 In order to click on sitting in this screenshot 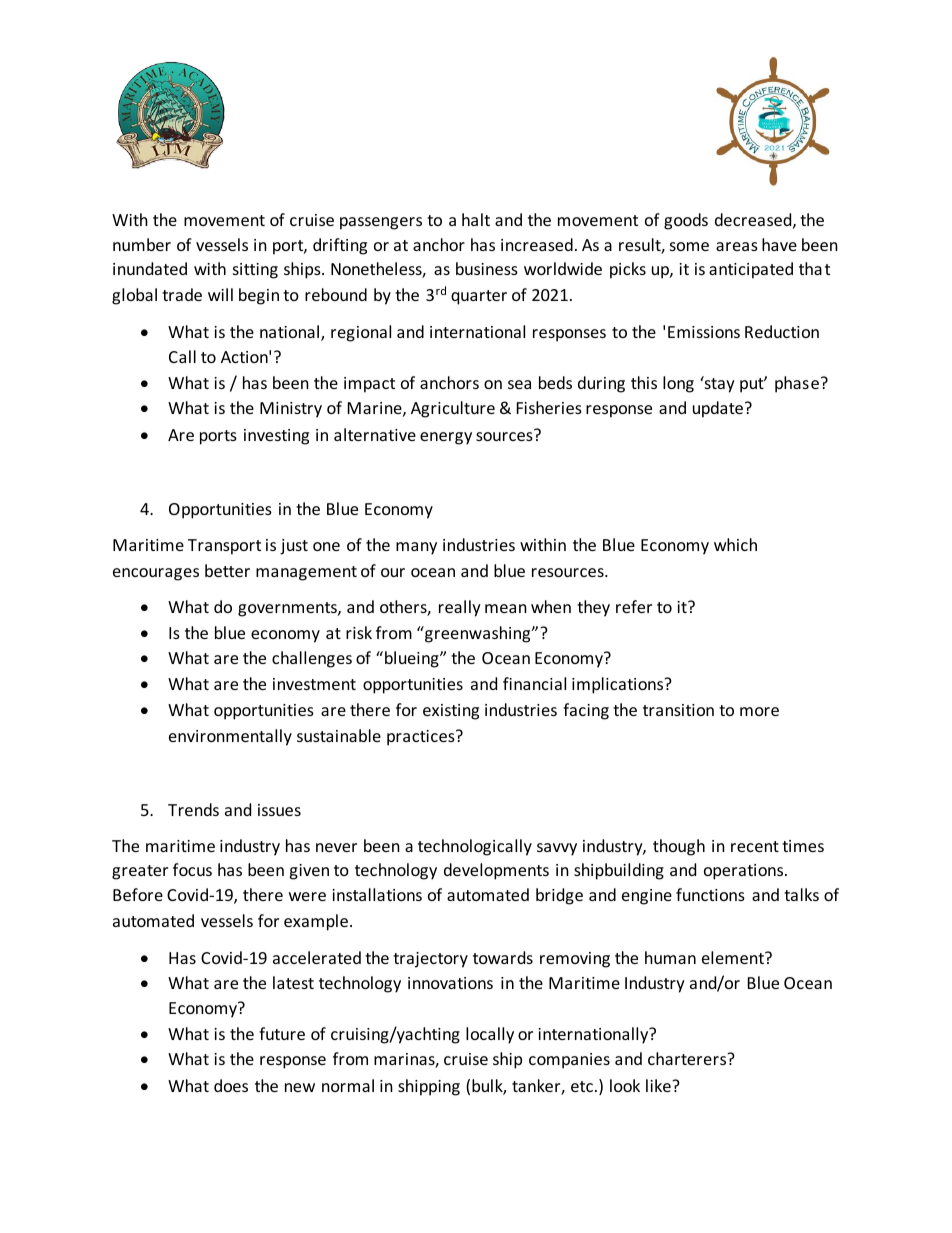, I will do `click(255, 271)`.
